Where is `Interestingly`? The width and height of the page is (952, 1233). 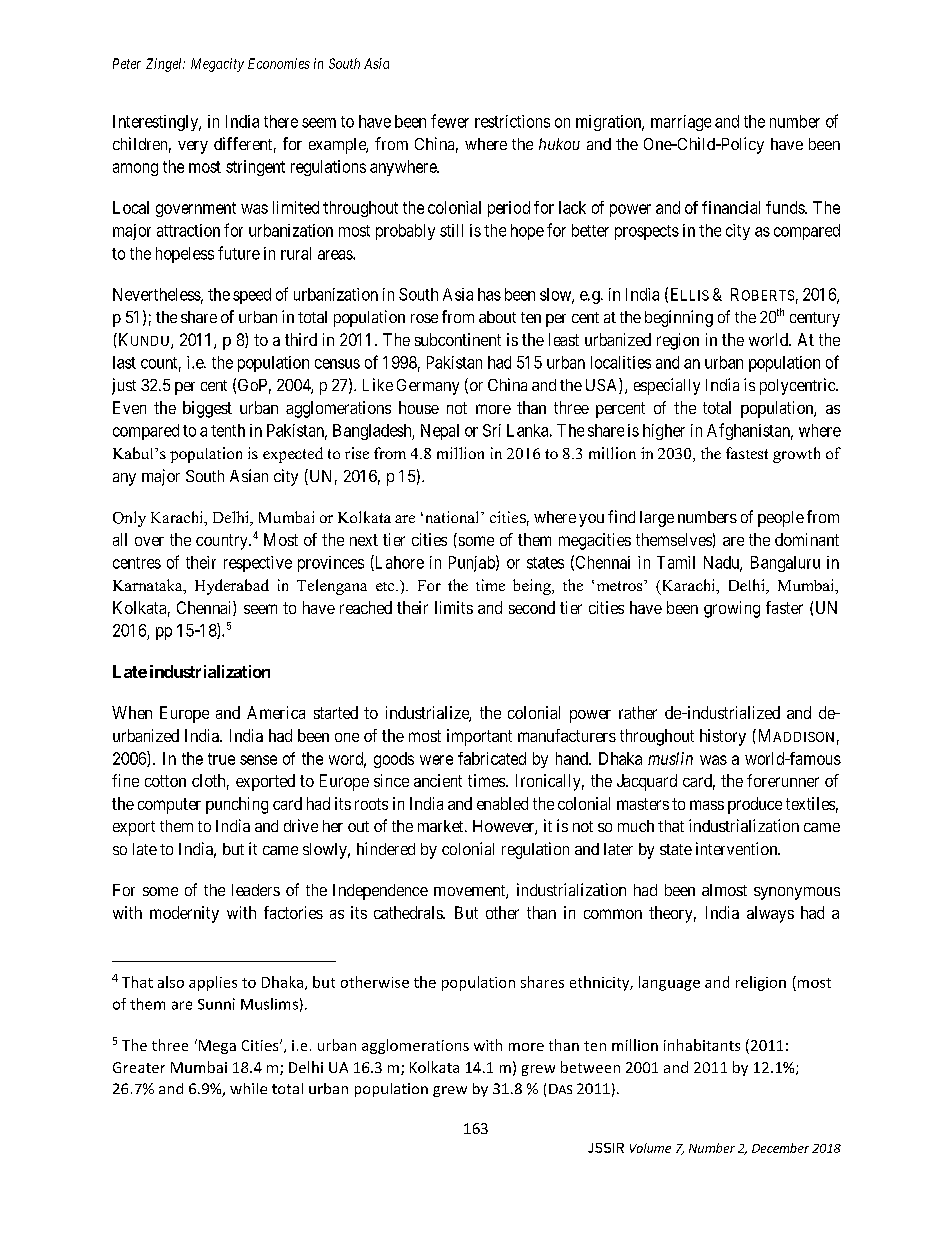
Interestingly is located at coordinates (157, 123).
